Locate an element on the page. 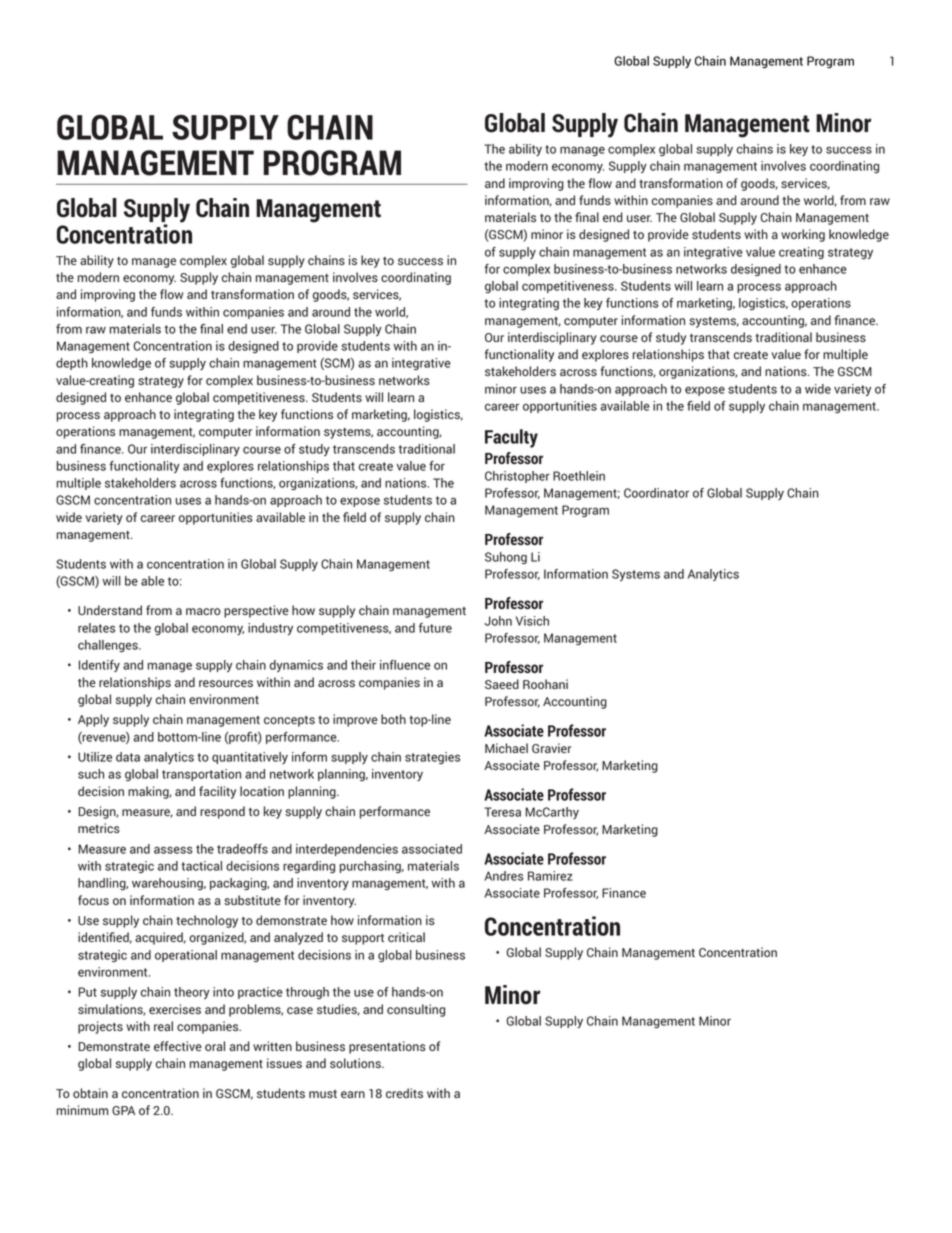  Teresa is located at coordinates (502, 812).
